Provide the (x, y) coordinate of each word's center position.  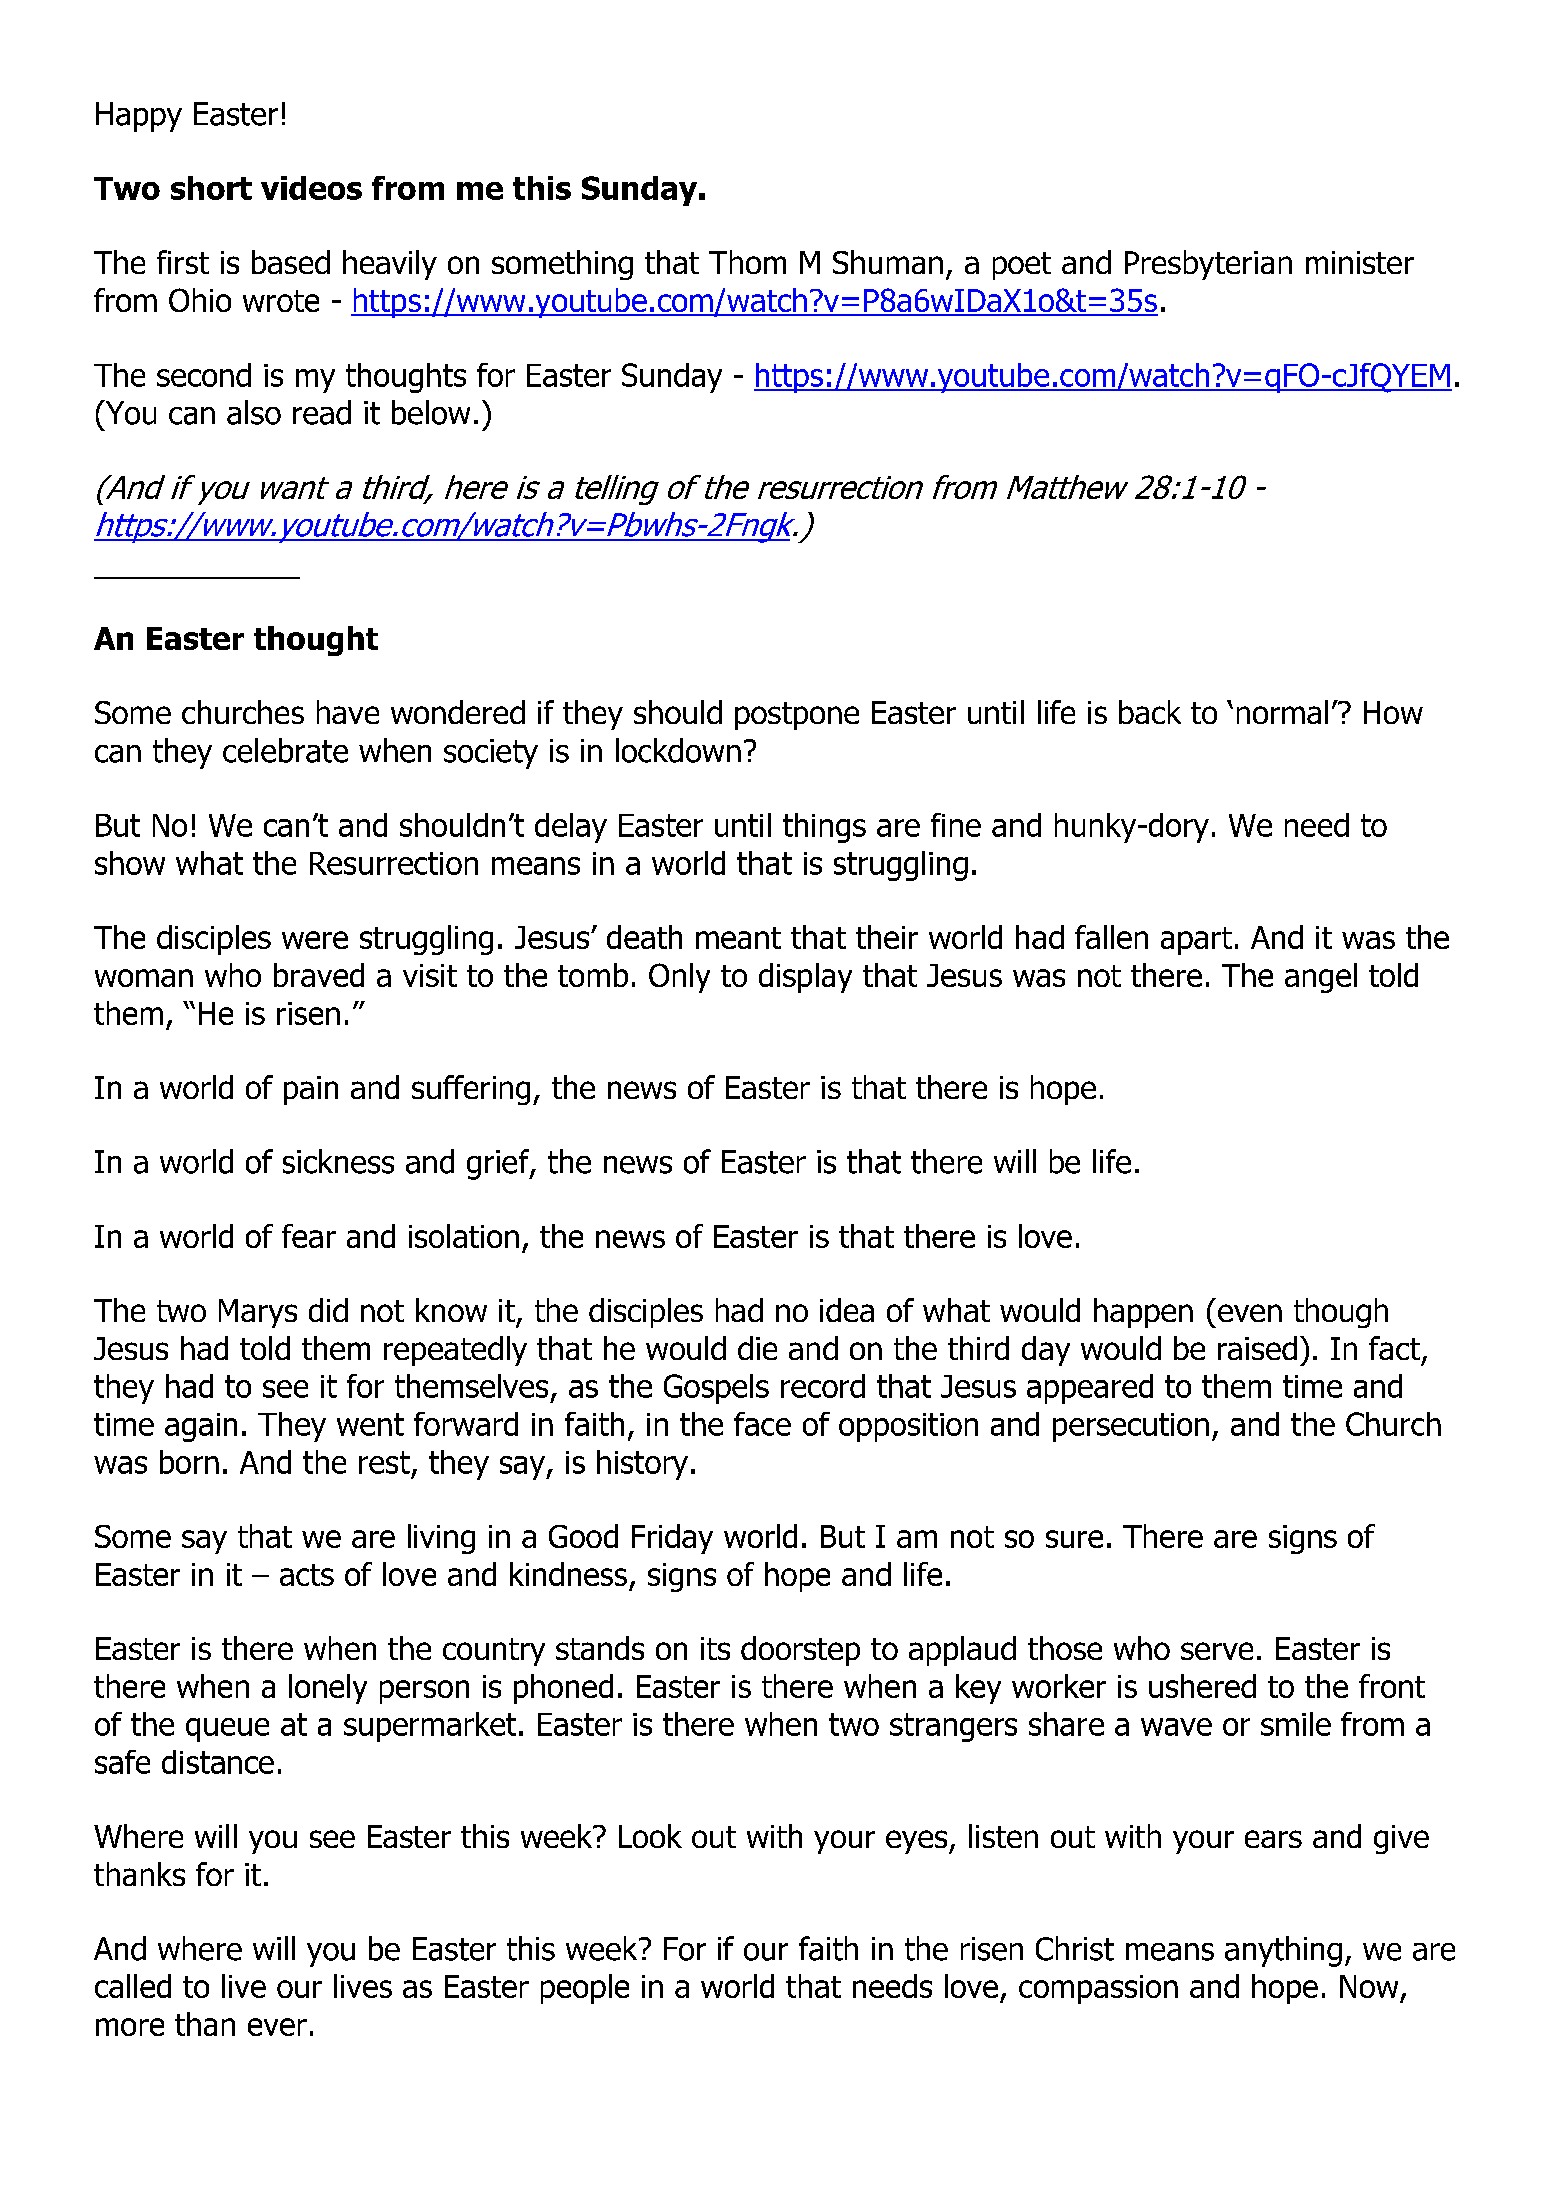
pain (311, 1090)
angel (1321, 978)
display (805, 978)
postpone (797, 716)
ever (277, 2027)
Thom (747, 262)
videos (311, 188)
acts (307, 1575)
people (585, 1989)
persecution (1131, 1427)
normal (1282, 712)
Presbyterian (1208, 265)
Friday (672, 1539)
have (348, 712)
